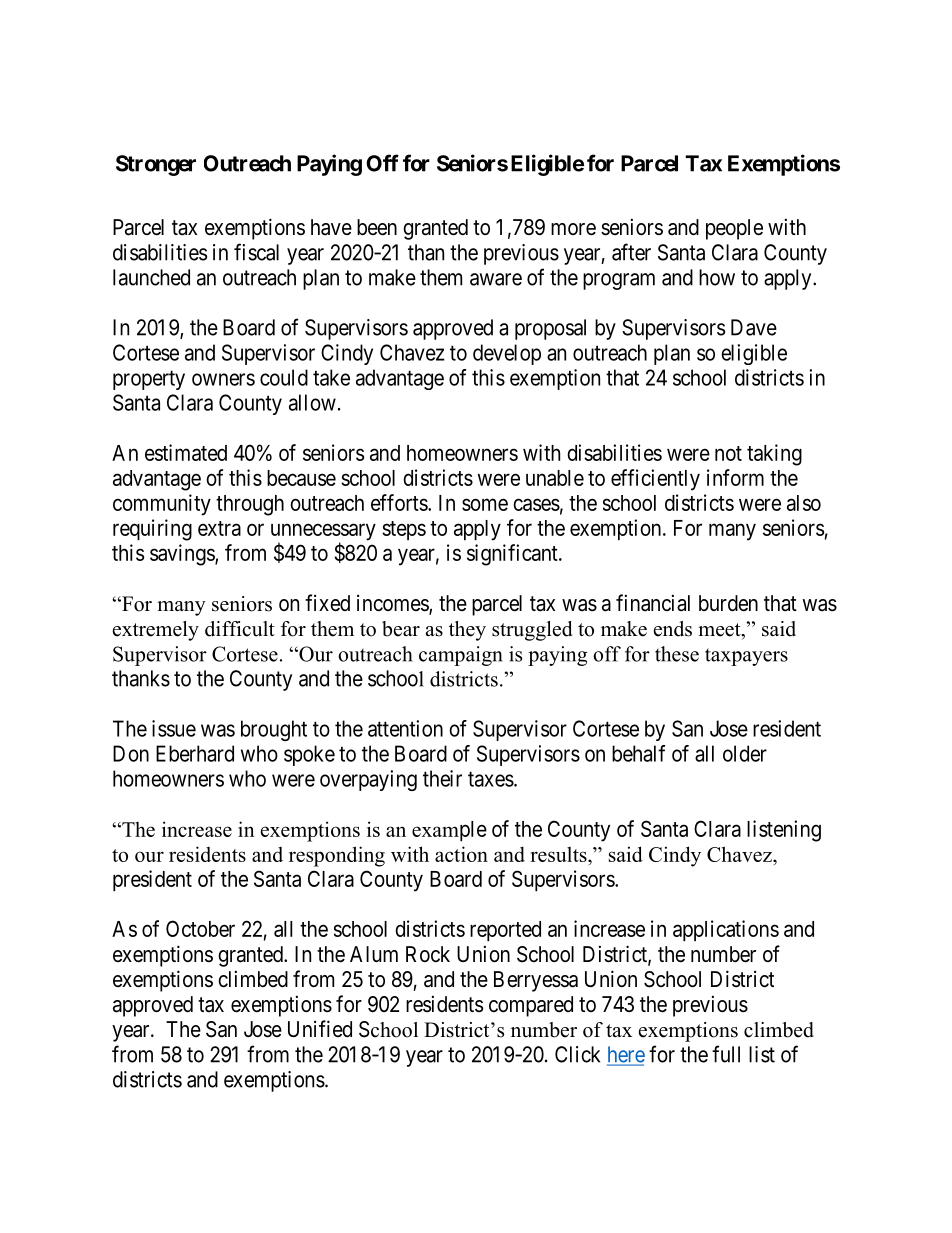 The height and width of the screenshot is (1233, 952). I want to click on estimated, so click(186, 452).
